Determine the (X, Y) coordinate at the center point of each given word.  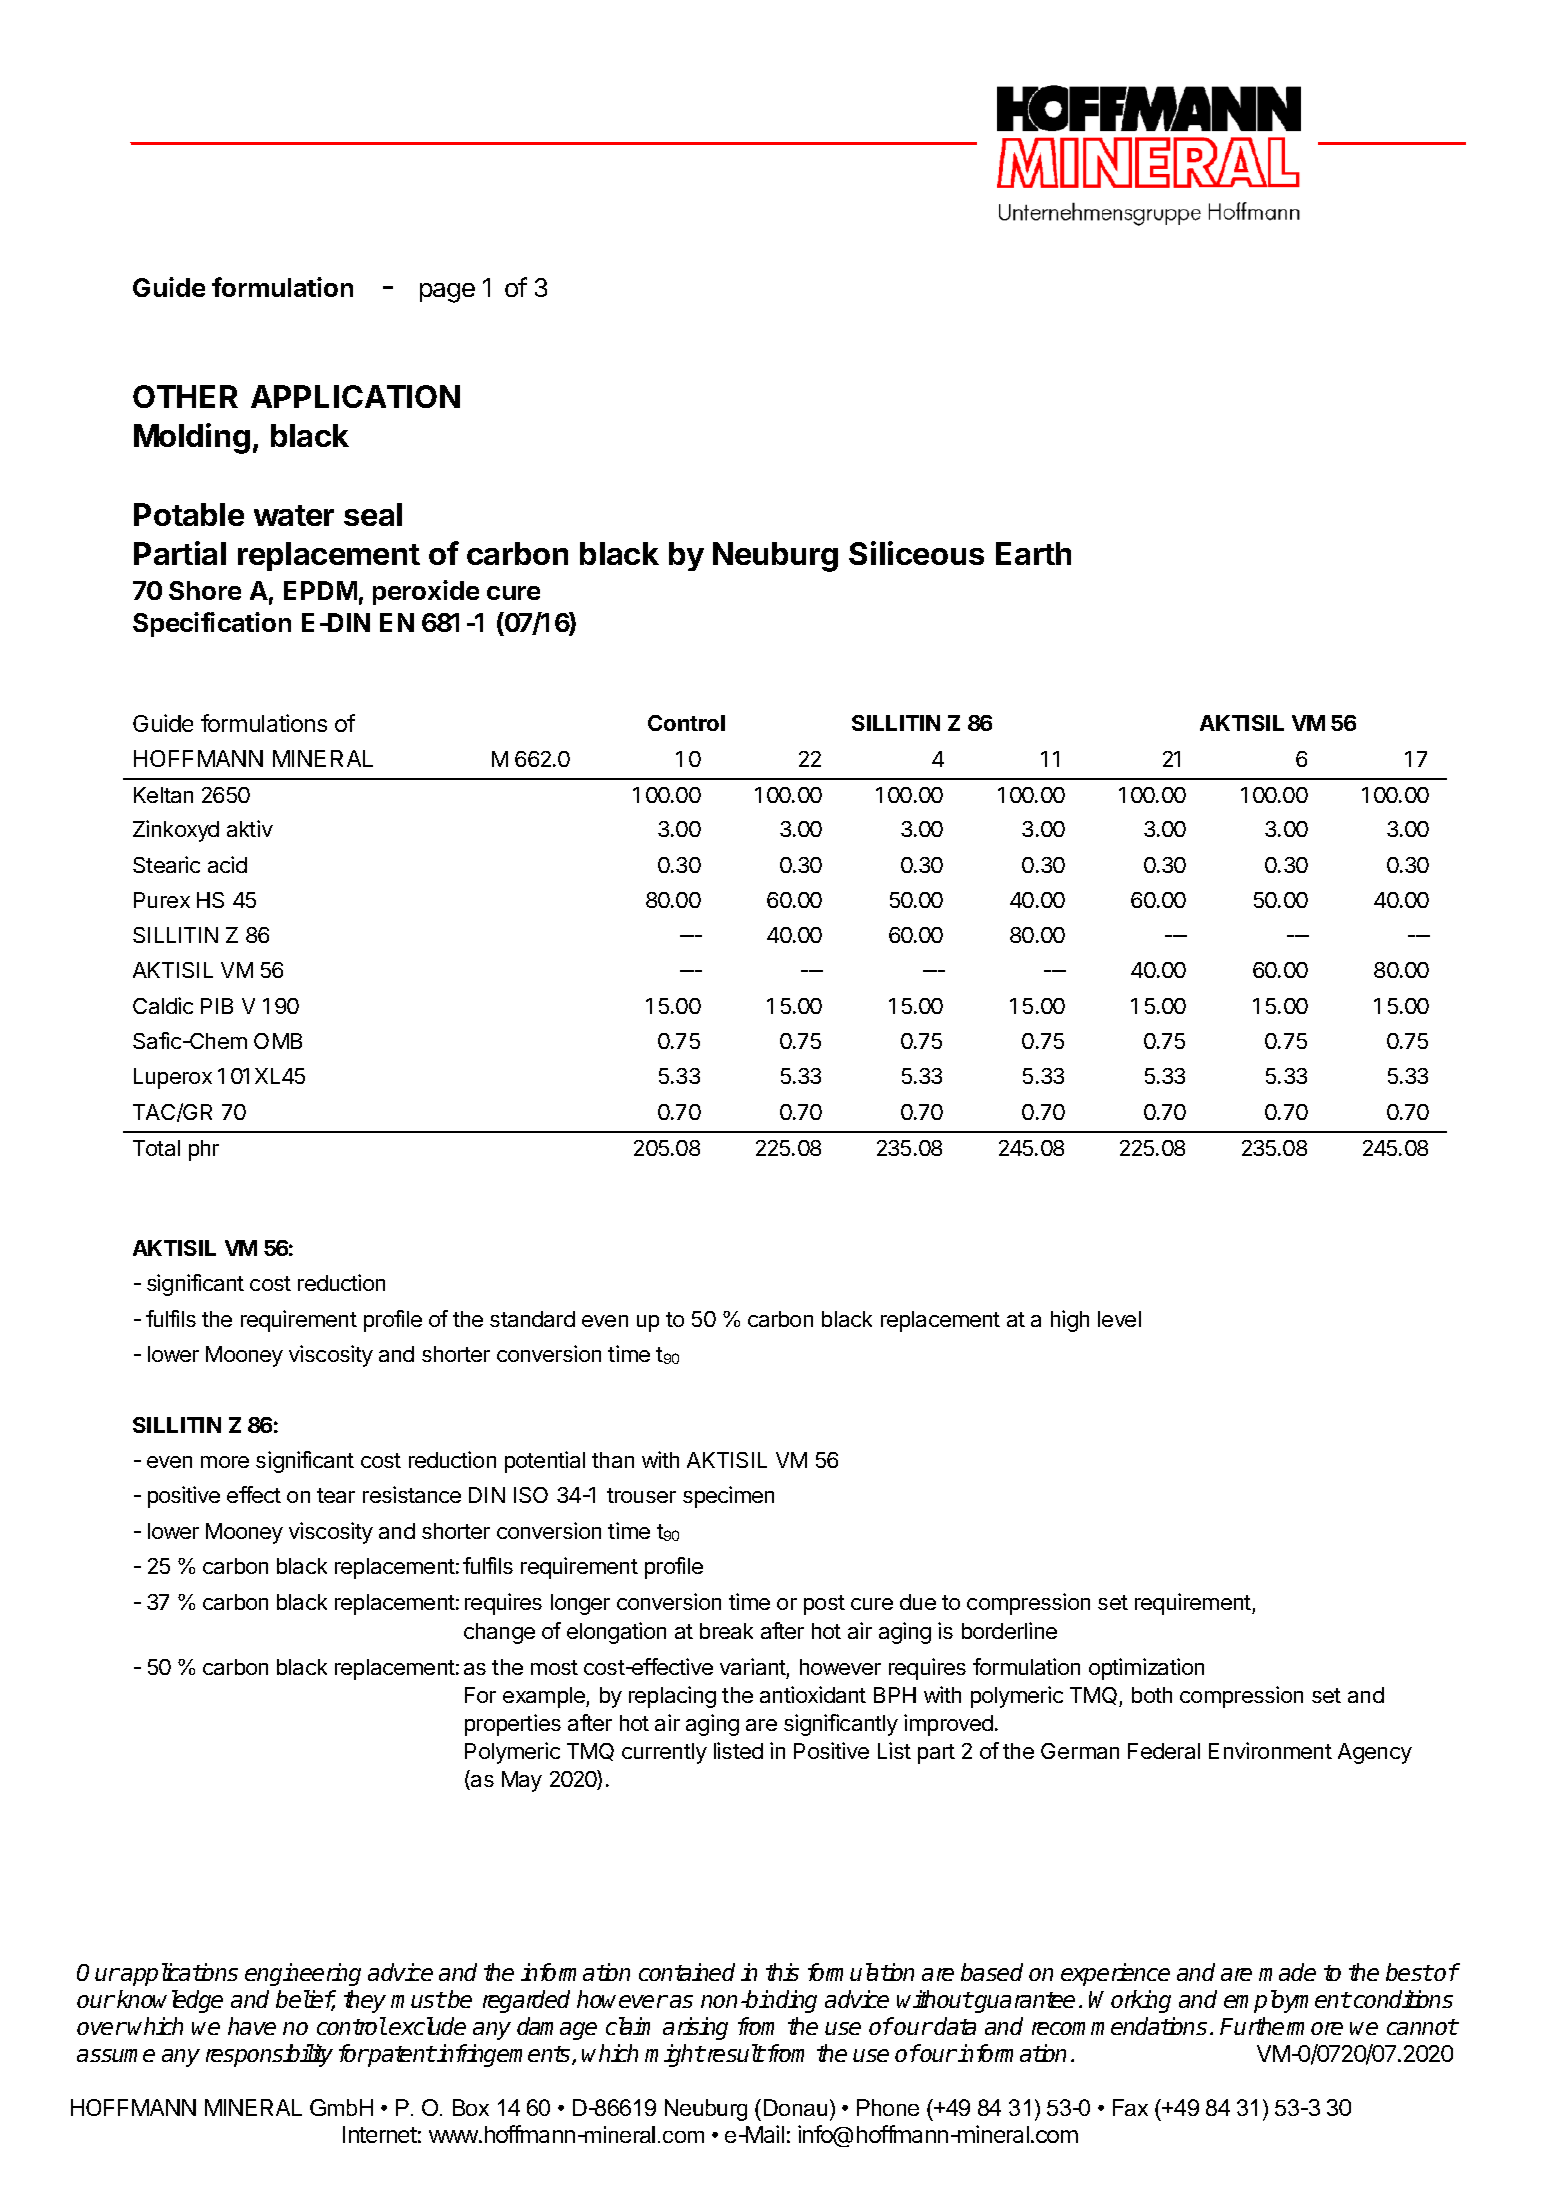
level (1119, 1319)
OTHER (185, 396)
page (447, 293)
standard (532, 1319)
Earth (1033, 553)
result (735, 2053)
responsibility (269, 2055)
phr (204, 1150)
